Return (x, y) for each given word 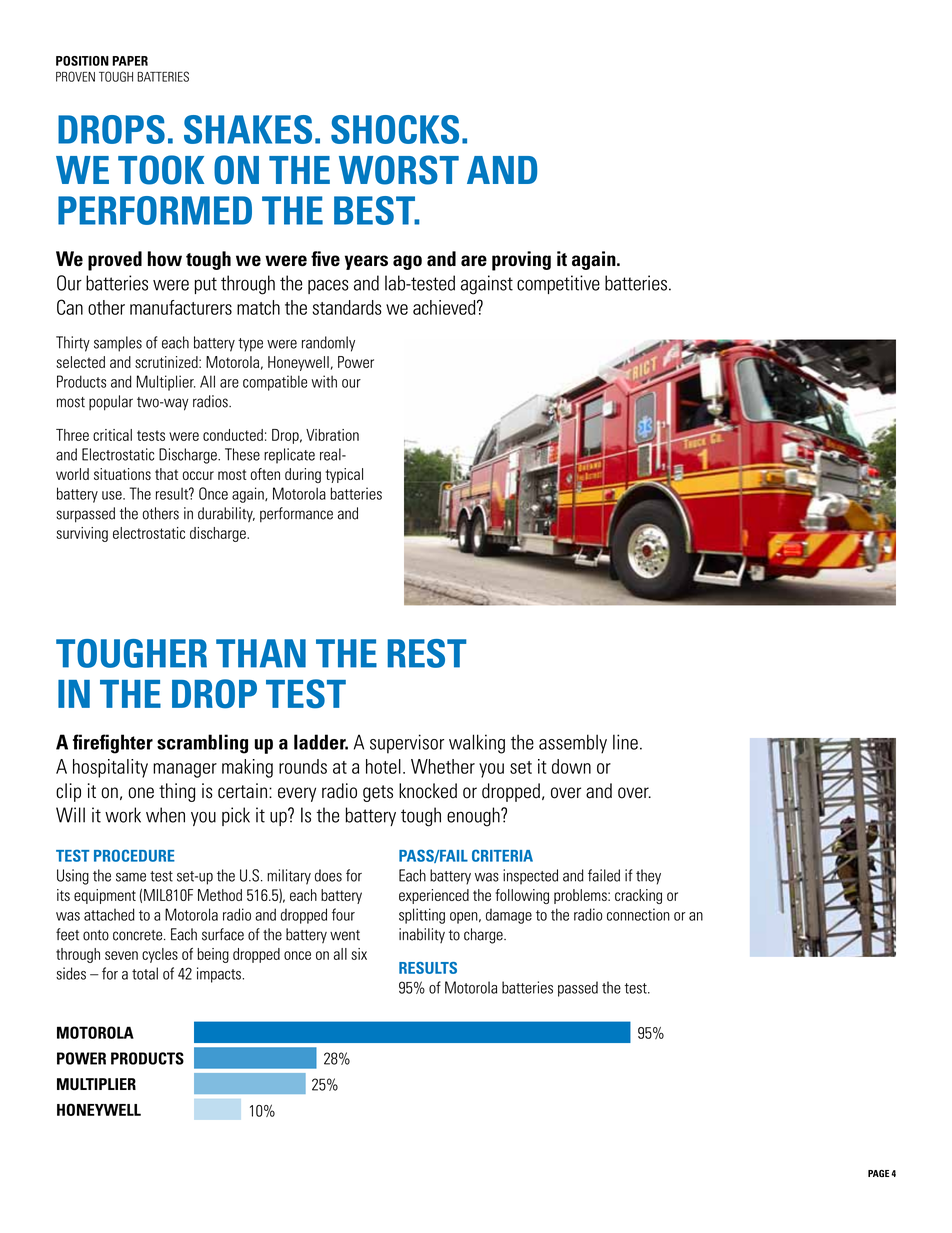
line (625, 742)
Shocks (395, 129)
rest (427, 653)
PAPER (130, 61)
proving (521, 261)
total (145, 973)
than (261, 653)
